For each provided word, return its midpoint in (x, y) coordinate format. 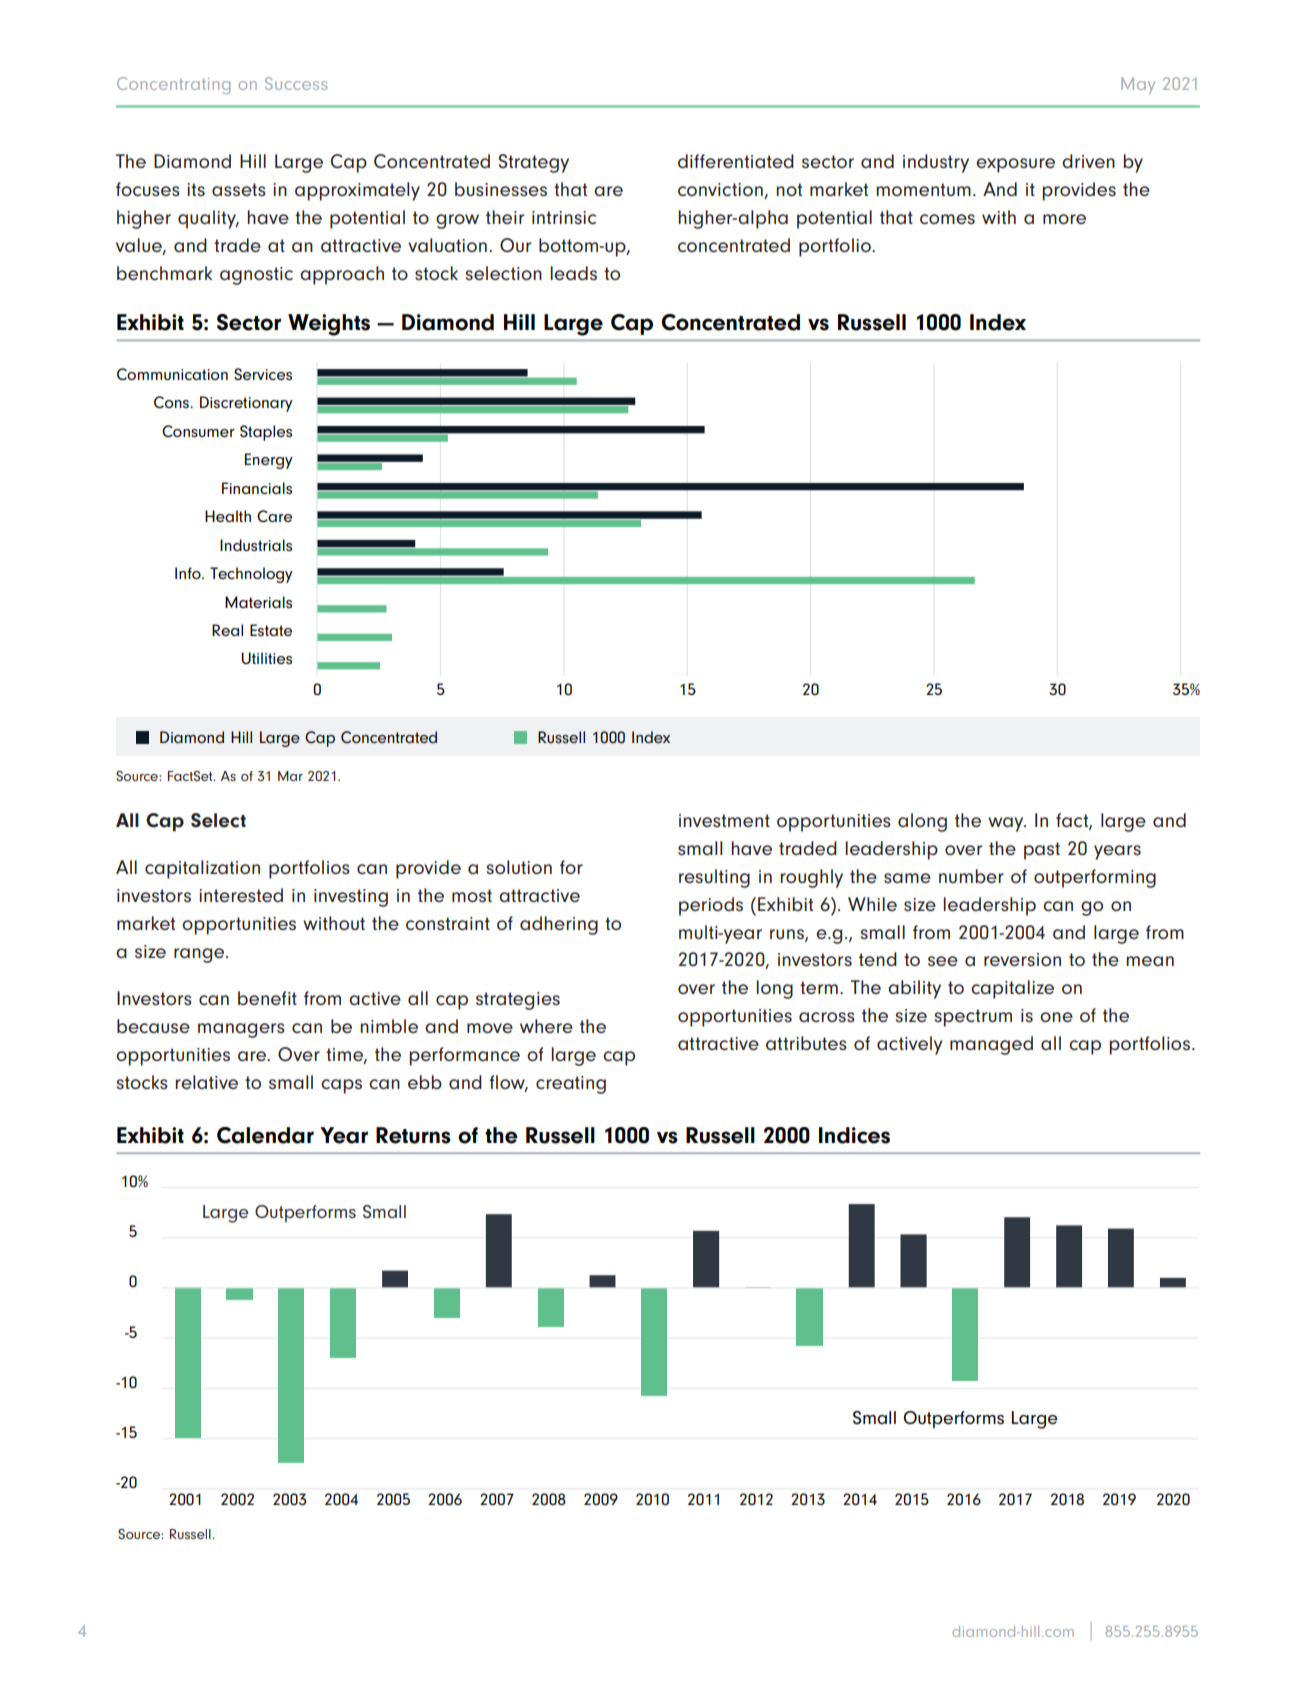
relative (206, 1082)
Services (263, 374)
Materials (258, 602)
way (1007, 824)
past (1042, 851)
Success (296, 83)
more (1064, 219)
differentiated (736, 161)
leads (573, 273)
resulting (714, 878)
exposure (1015, 165)
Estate (271, 630)
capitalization (202, 869)
